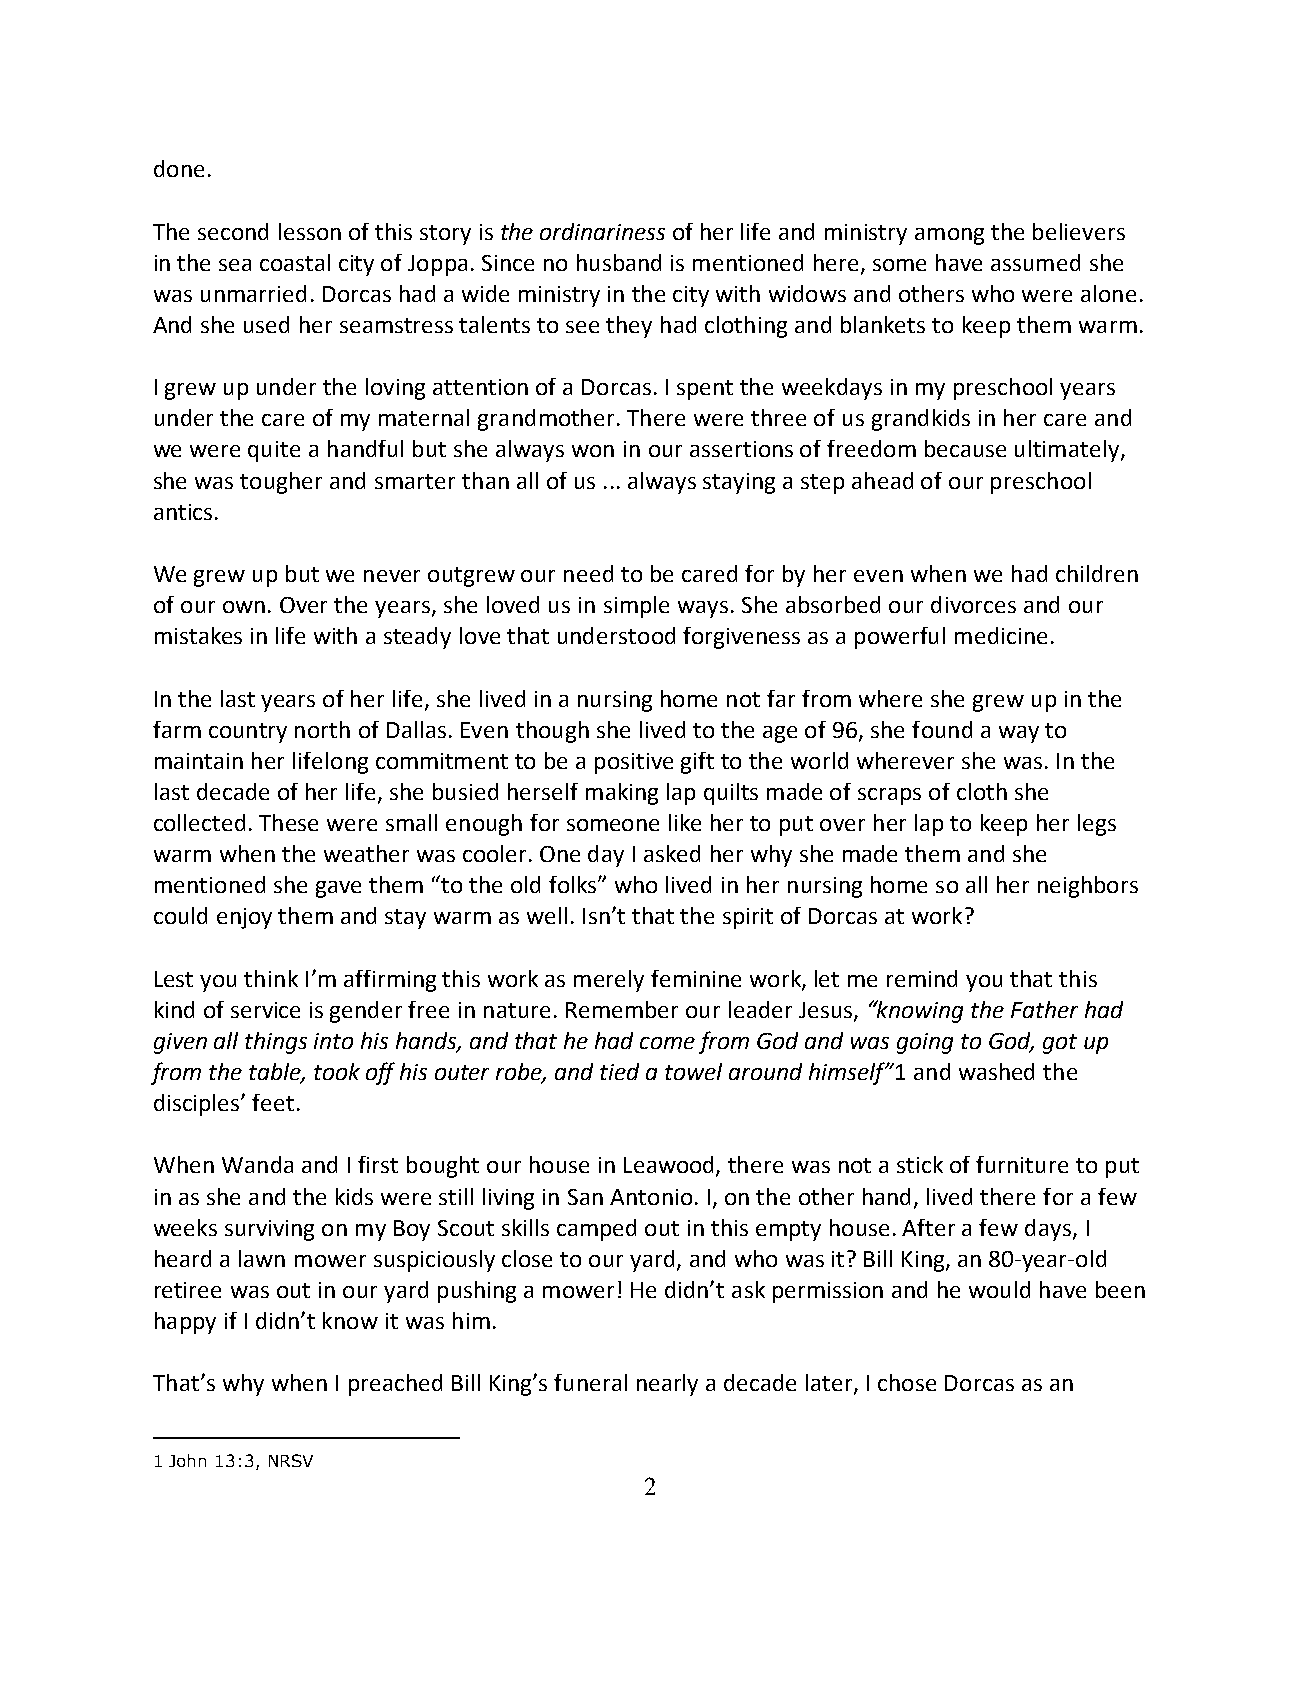 The width and height of the page is (1301, 1684). Describe the element at coordinates (619, 1071) in the page. I see `tied` at that location.
